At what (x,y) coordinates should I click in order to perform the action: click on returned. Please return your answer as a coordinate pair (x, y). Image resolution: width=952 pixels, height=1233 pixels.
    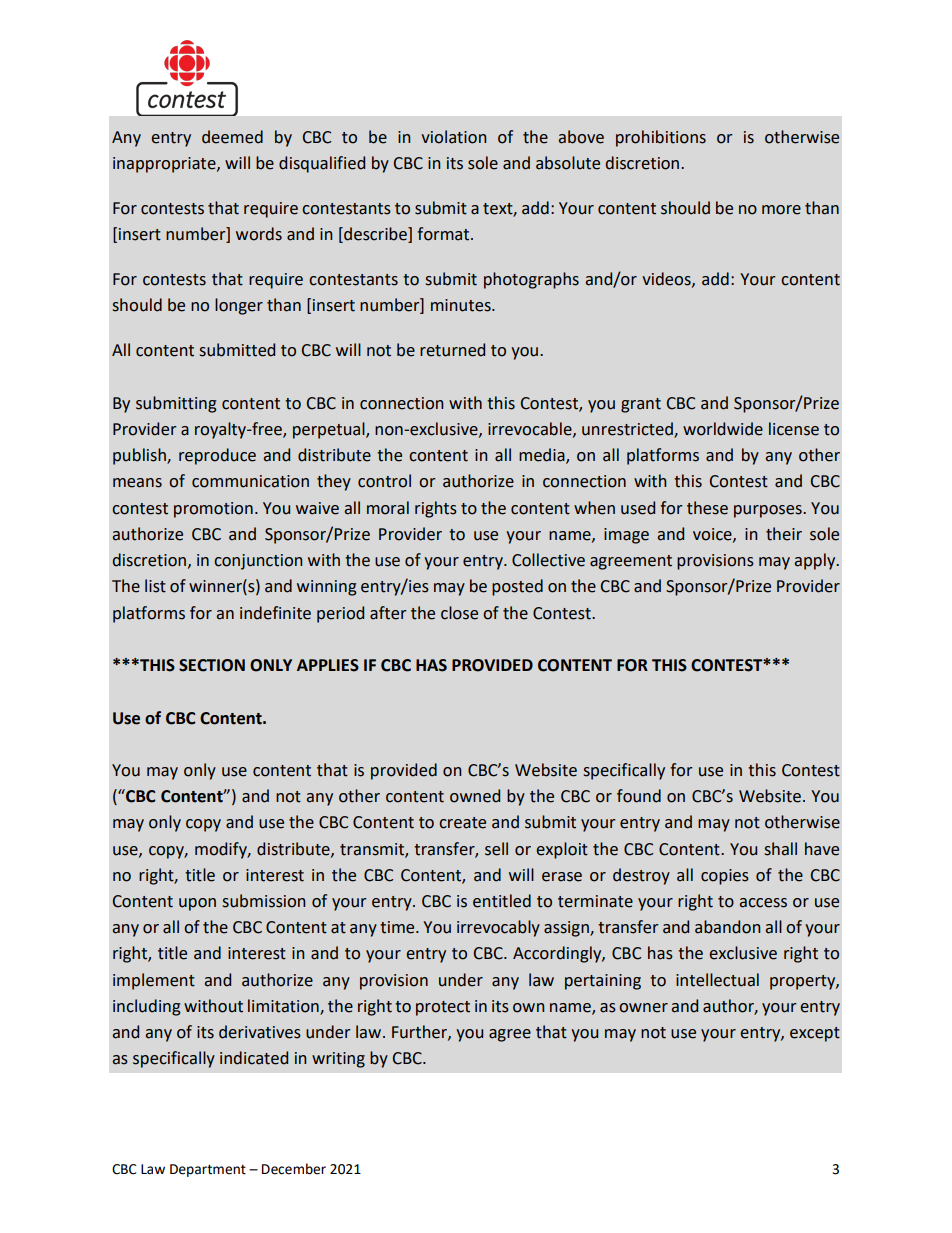
    Looking at the image, I should click on (452, 350).
